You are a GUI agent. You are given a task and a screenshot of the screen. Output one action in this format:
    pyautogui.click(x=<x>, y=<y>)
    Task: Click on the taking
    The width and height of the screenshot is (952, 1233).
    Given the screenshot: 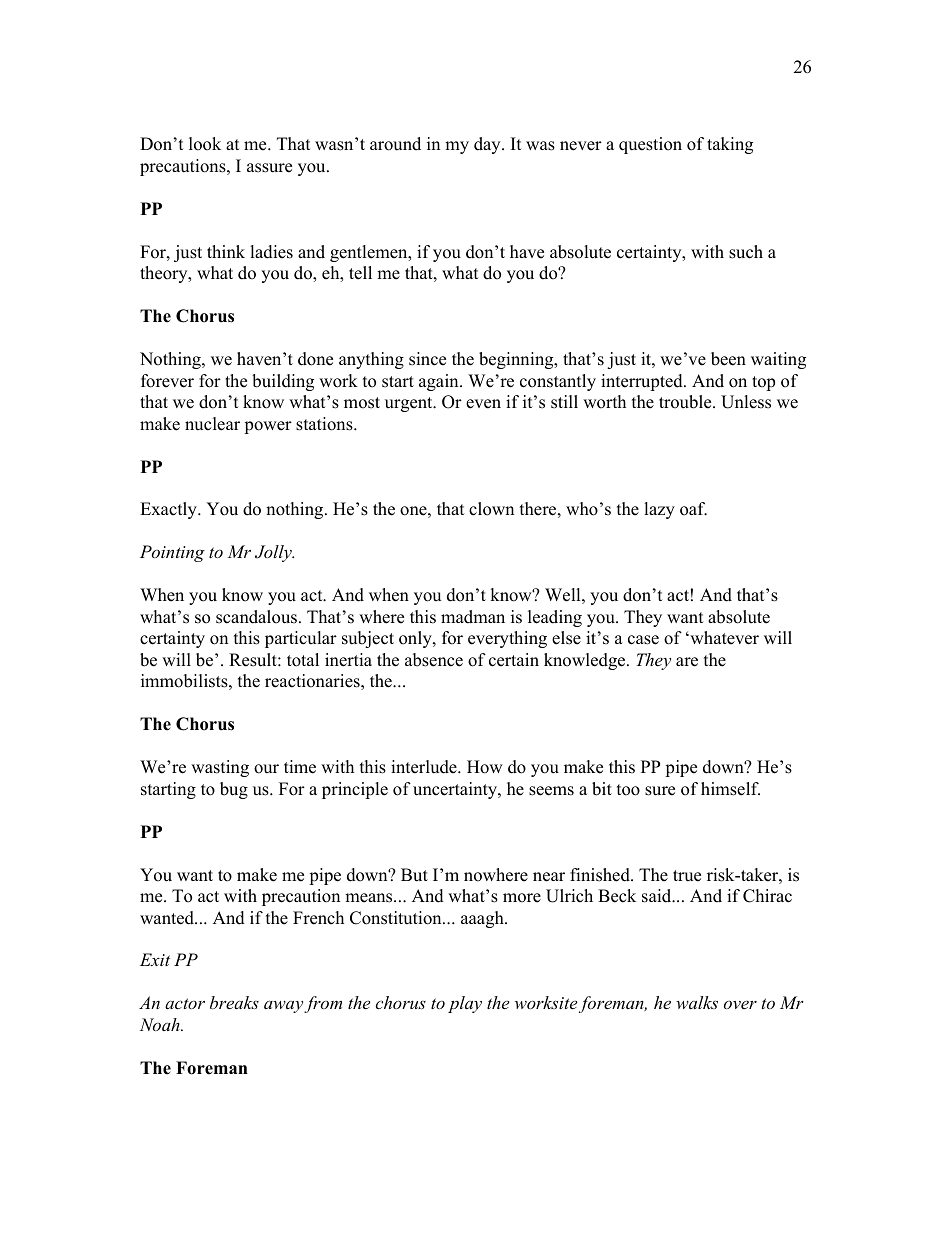 What is the action you would take?
    pyautogui.click(x=730, y=145)
